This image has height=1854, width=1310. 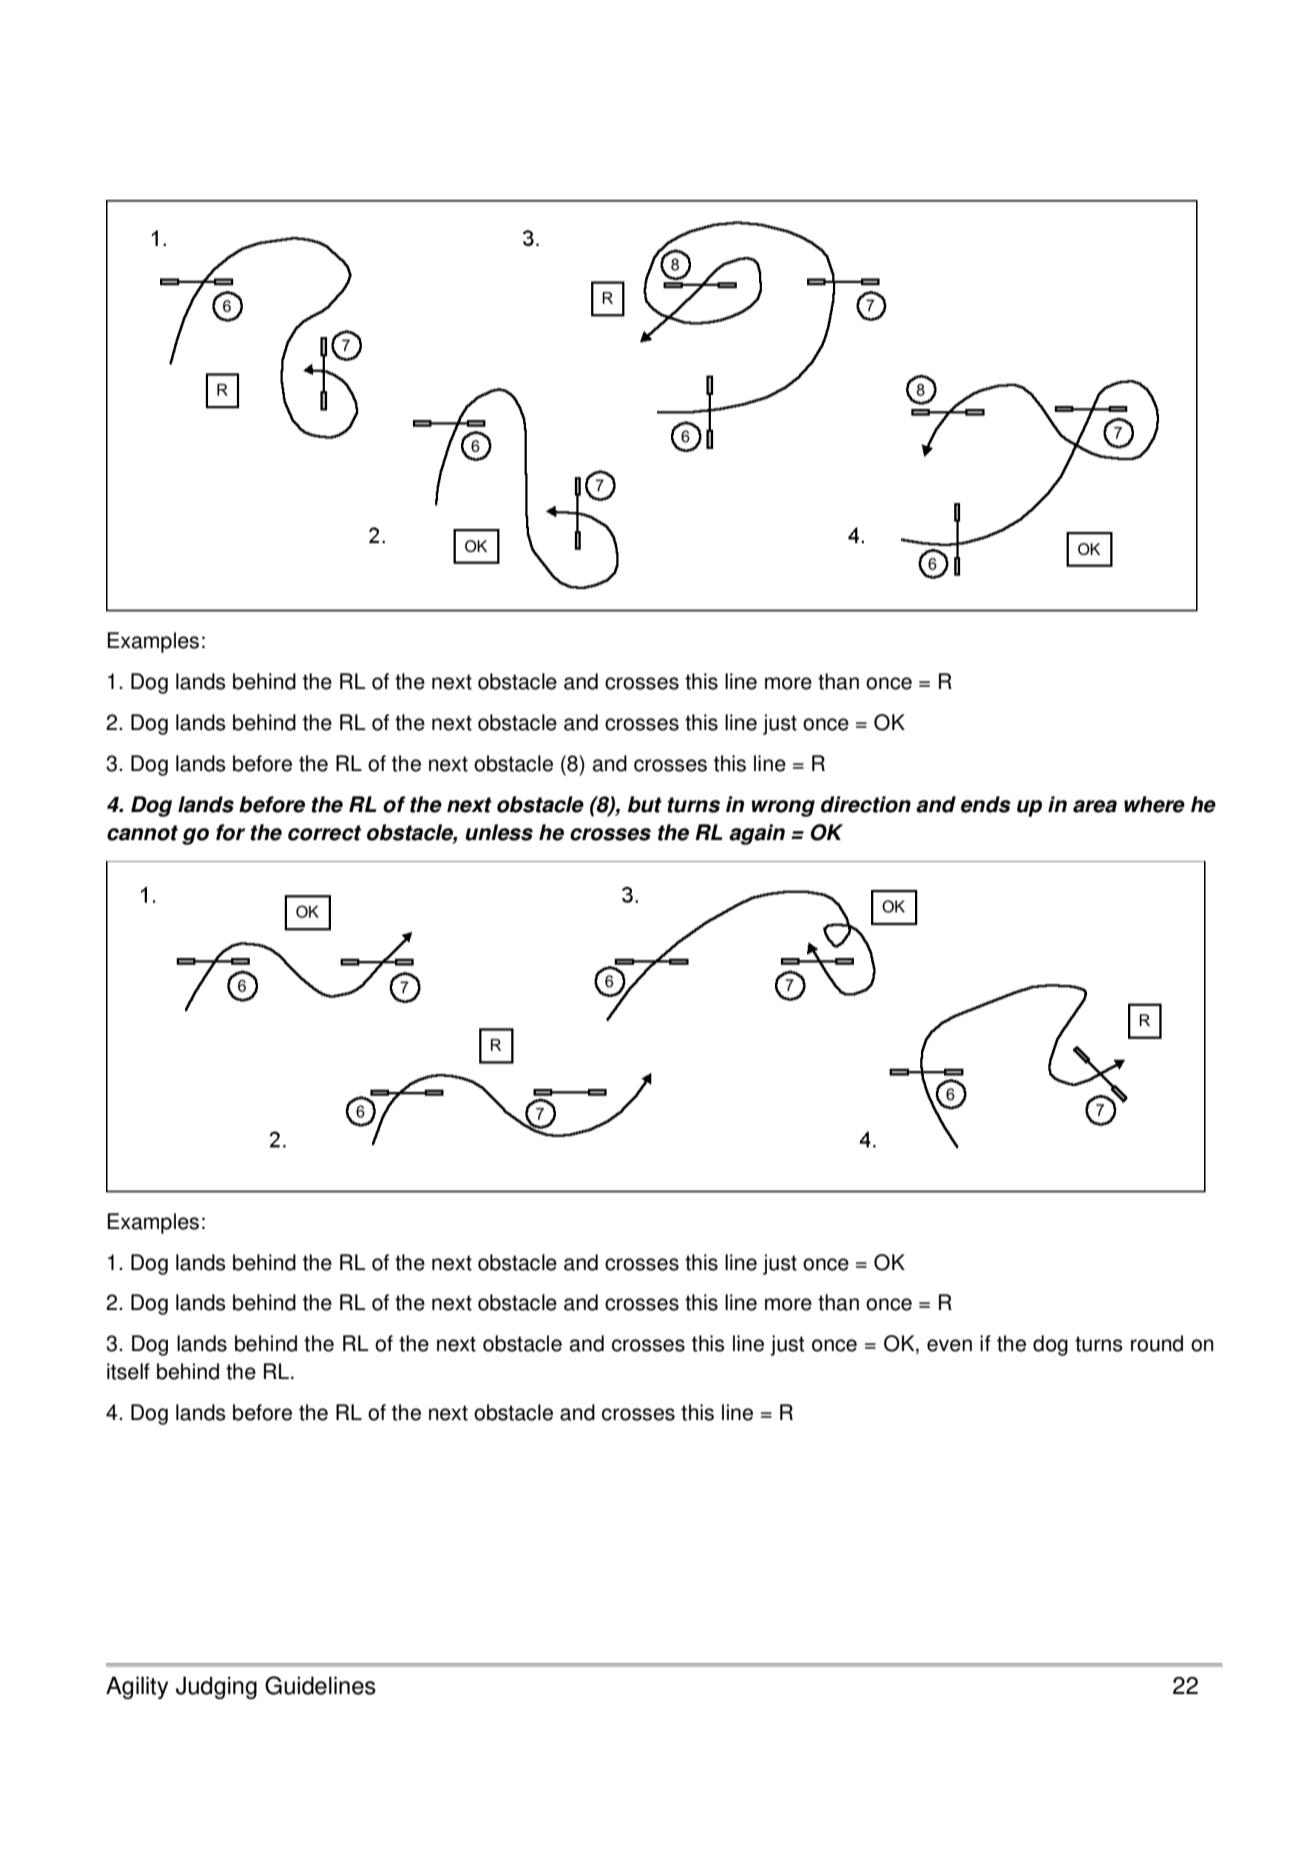 I want to click on ends, so click(x=986, y=804).
